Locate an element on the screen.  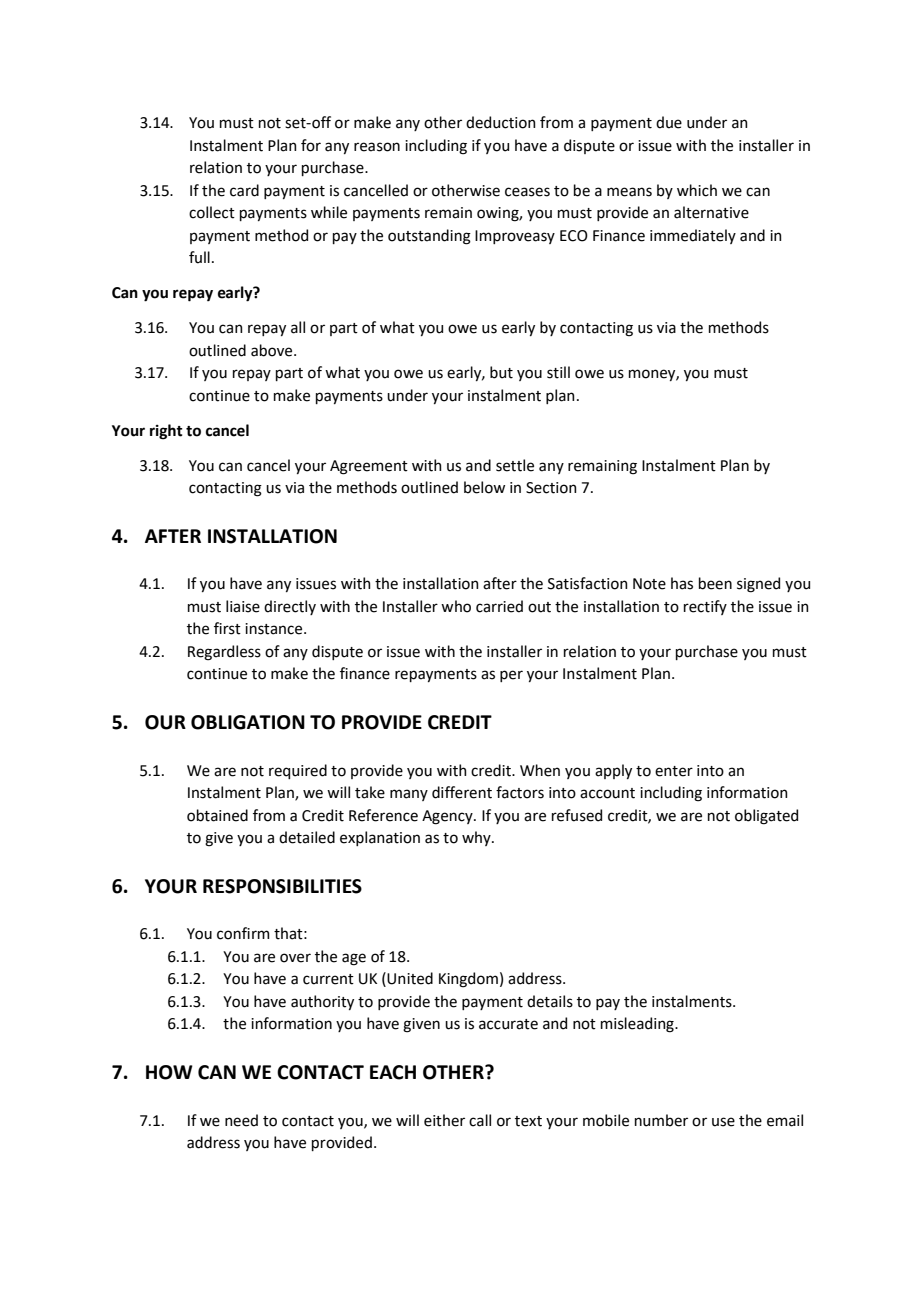
above is located at coordinates (273, 350).
